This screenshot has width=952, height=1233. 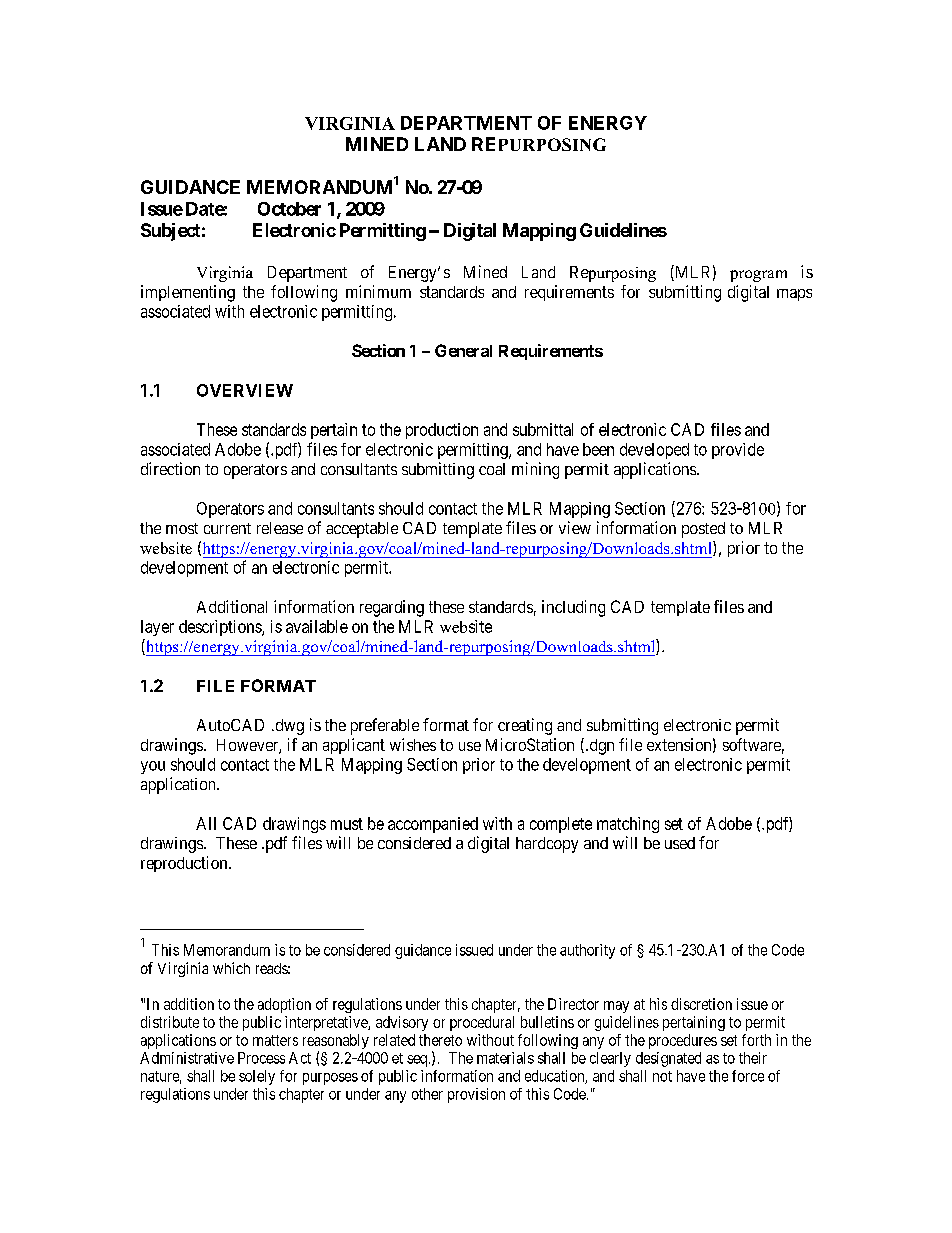 What do you see at coordinates (257, 1077) in the screenshot?
I see `solely` at bounding box center [257, 1077].
